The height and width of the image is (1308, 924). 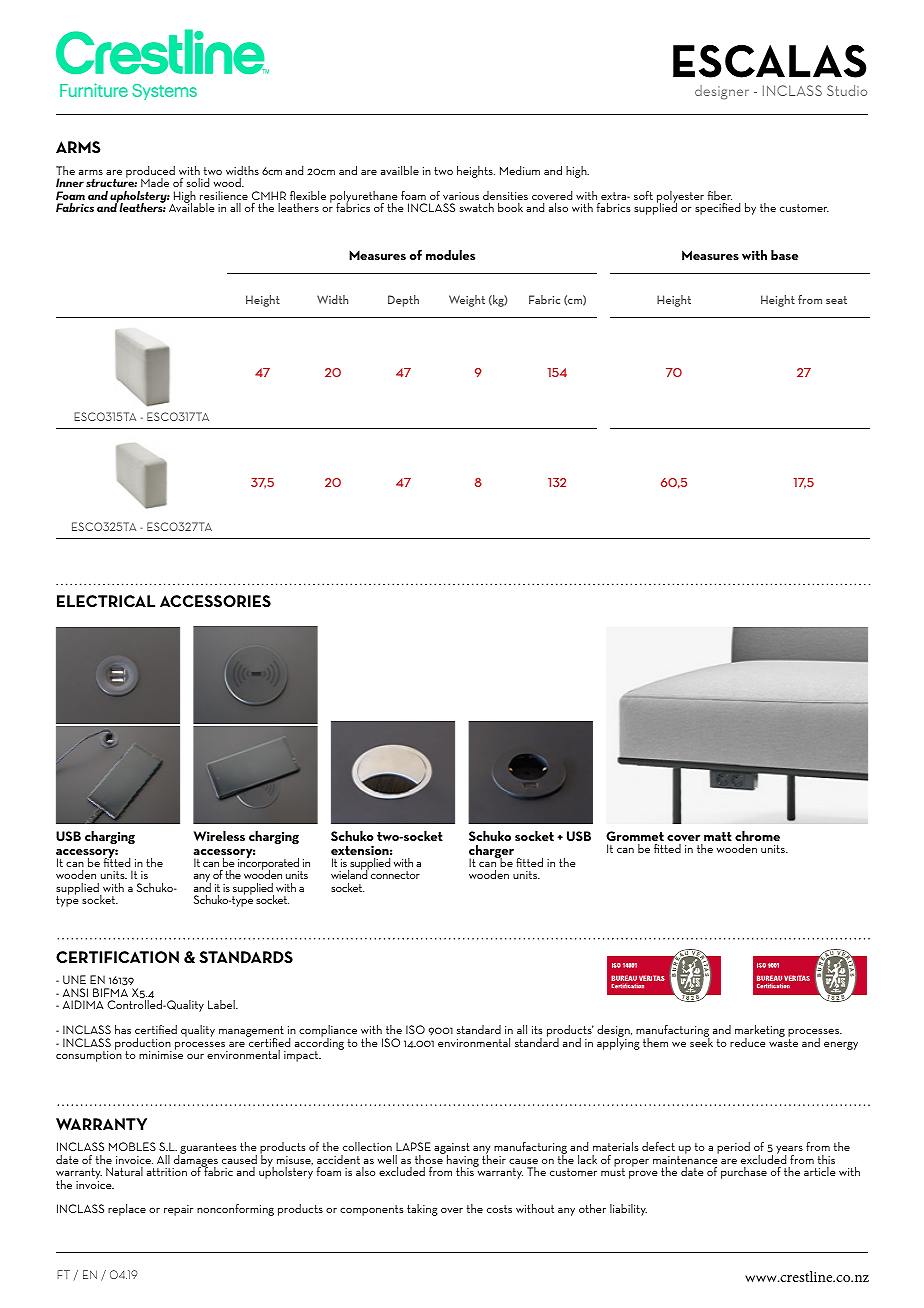 What do you see at coordinates (400, 170) in the image?
I see `availble` at bounding box center [400, 170].
